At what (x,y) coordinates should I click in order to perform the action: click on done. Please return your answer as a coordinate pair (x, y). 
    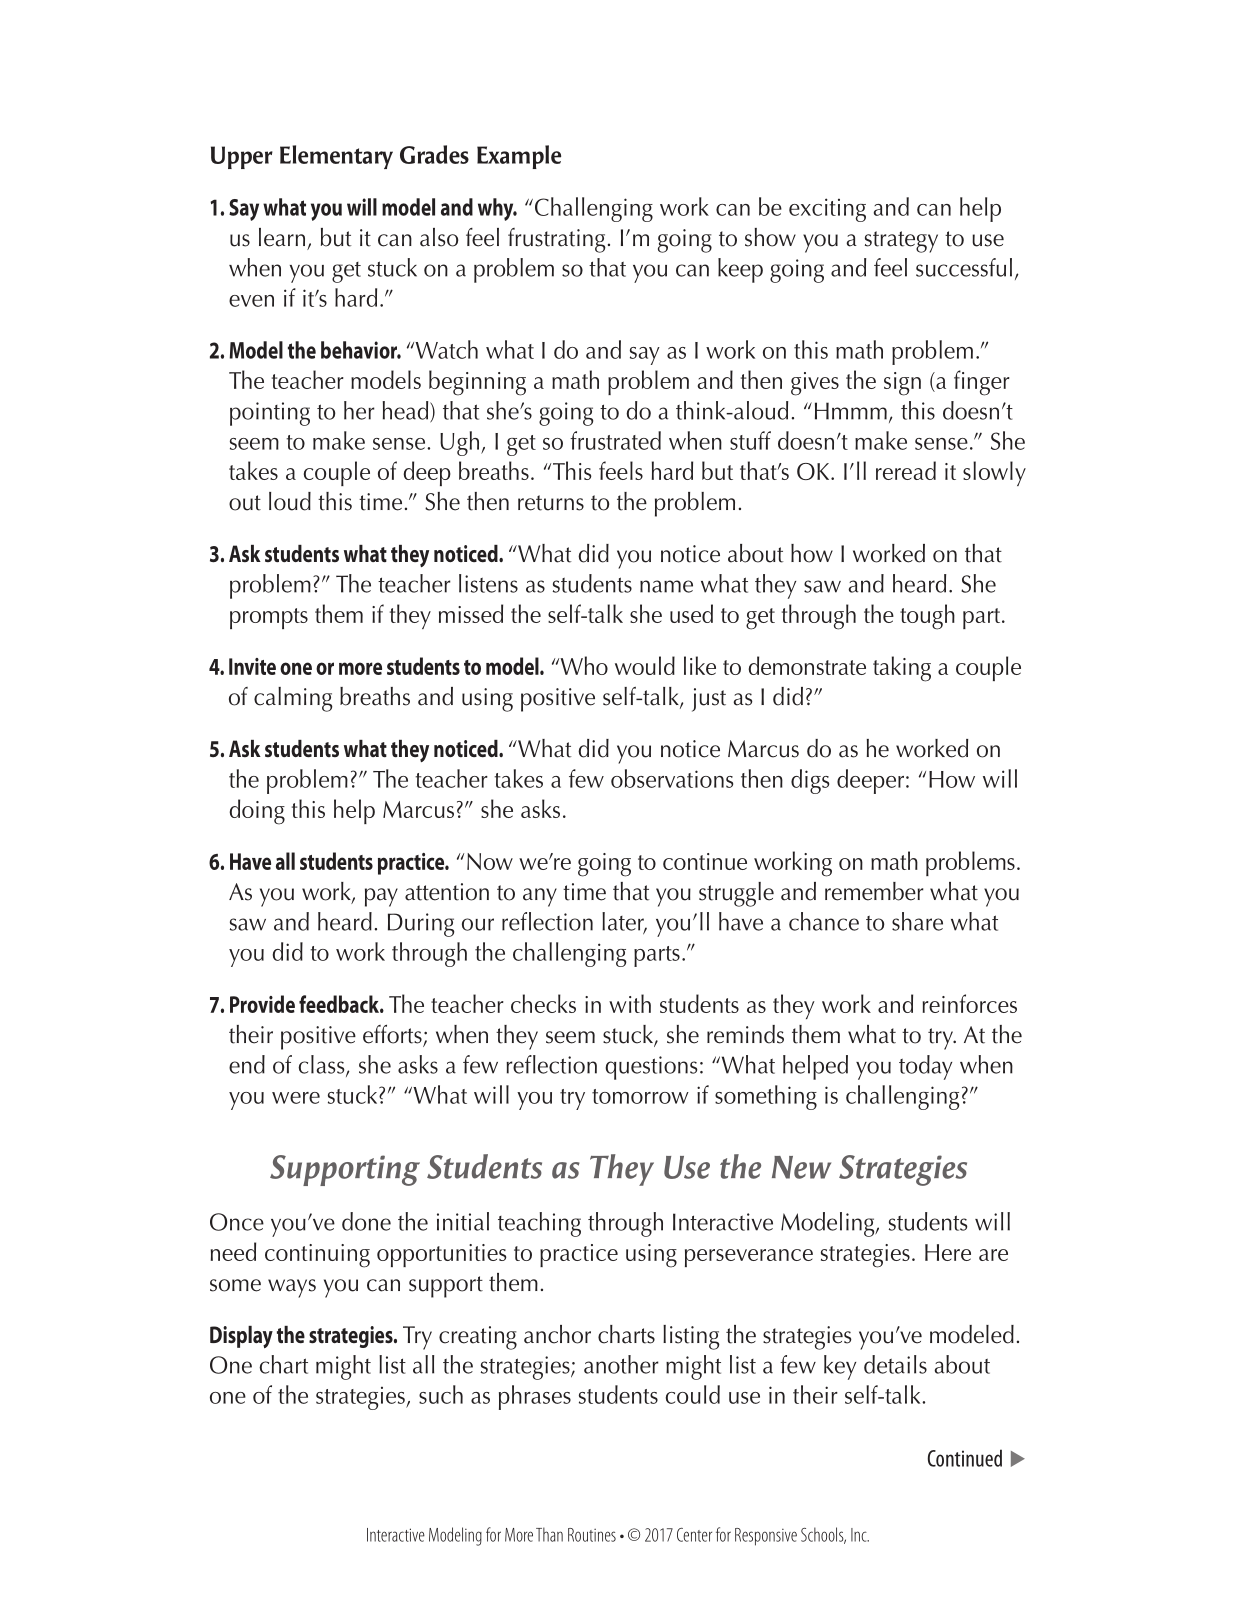
    Looking at the image, I should click on (366, 1221).
